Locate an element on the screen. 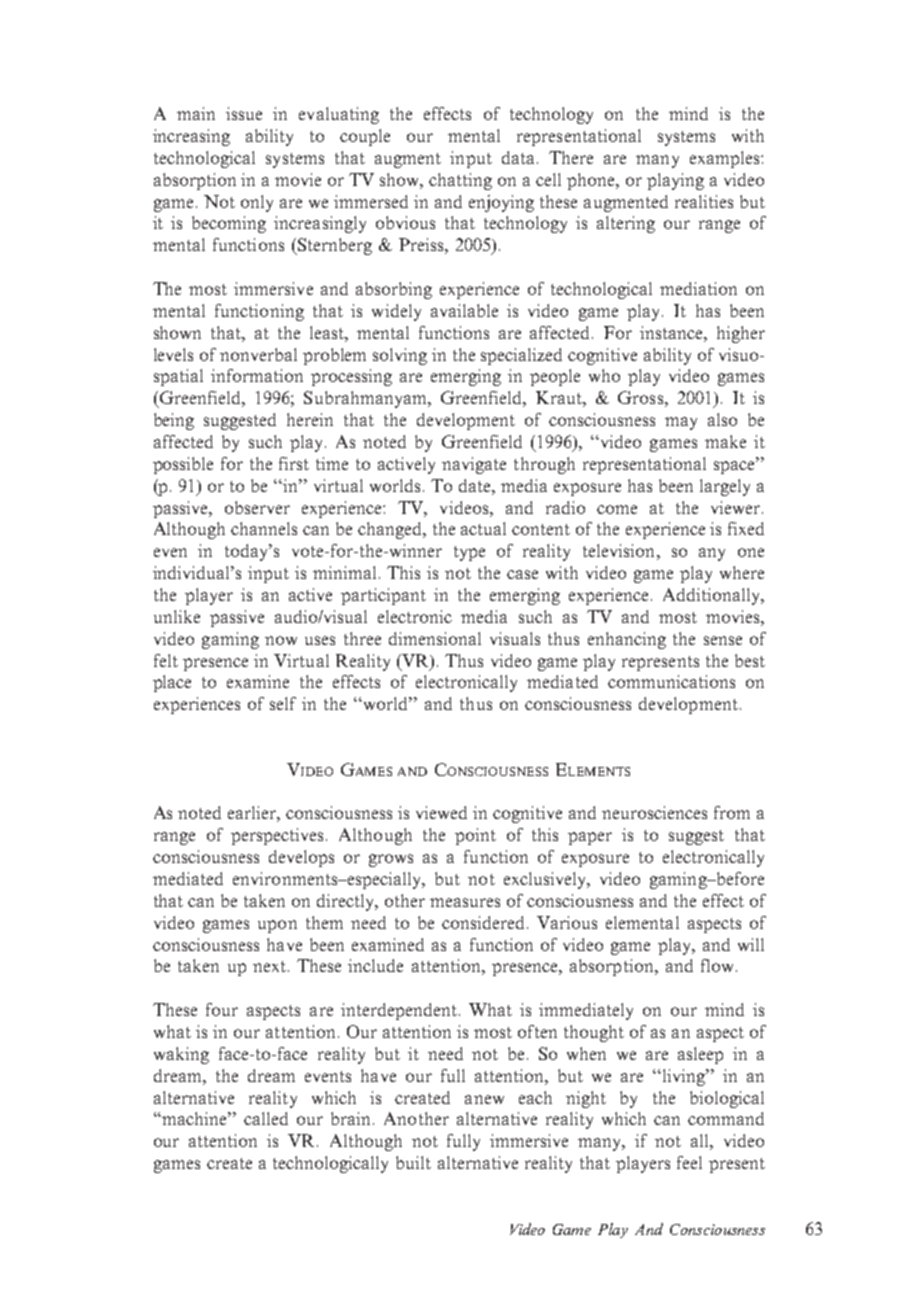  upon is located at coordinates (277, 926).
